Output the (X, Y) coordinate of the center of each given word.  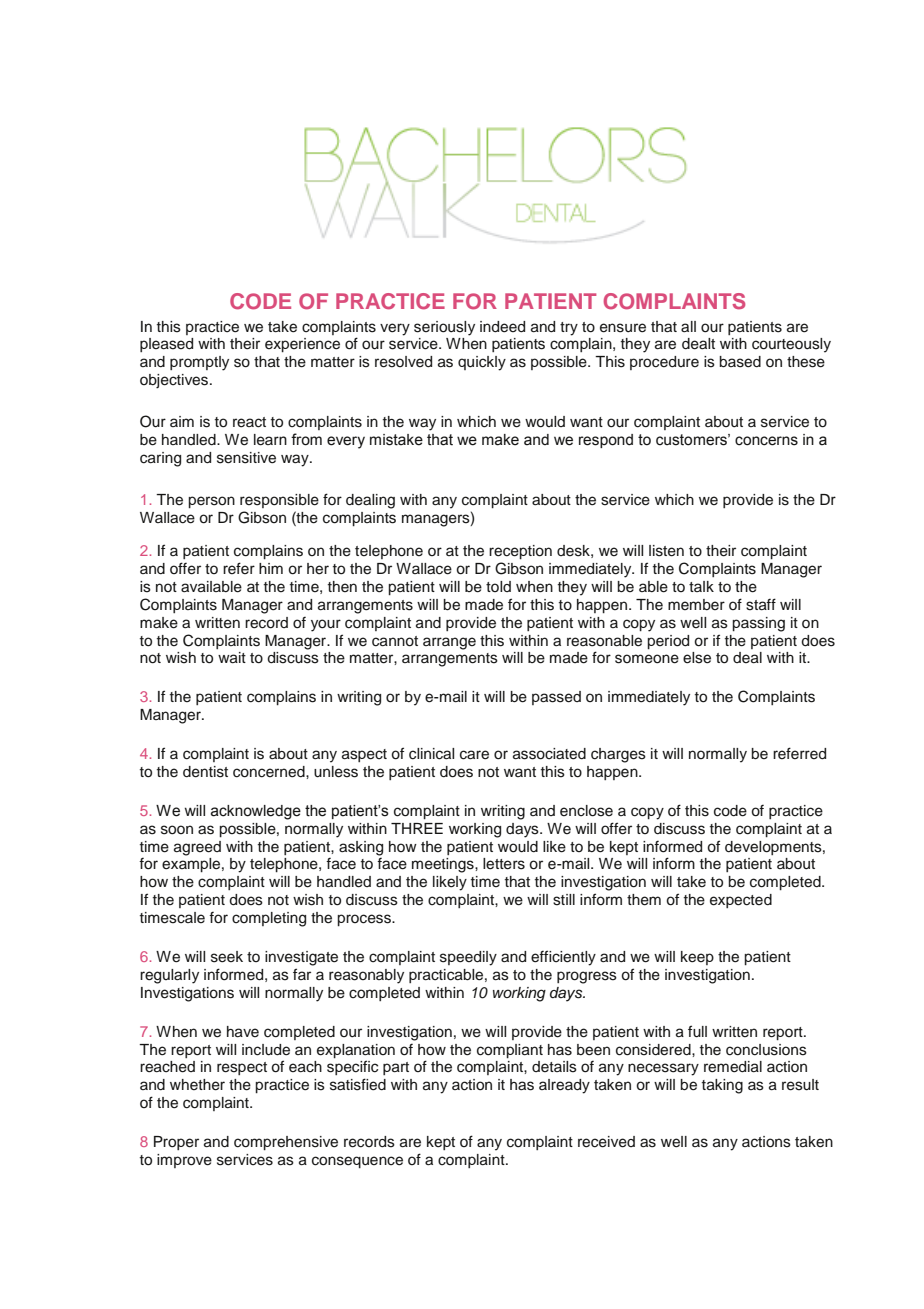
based (740, 362)
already (564, 1086)
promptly (199, 363)
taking (722, 1086)
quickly (482, 363)
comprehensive (286, 1143)
